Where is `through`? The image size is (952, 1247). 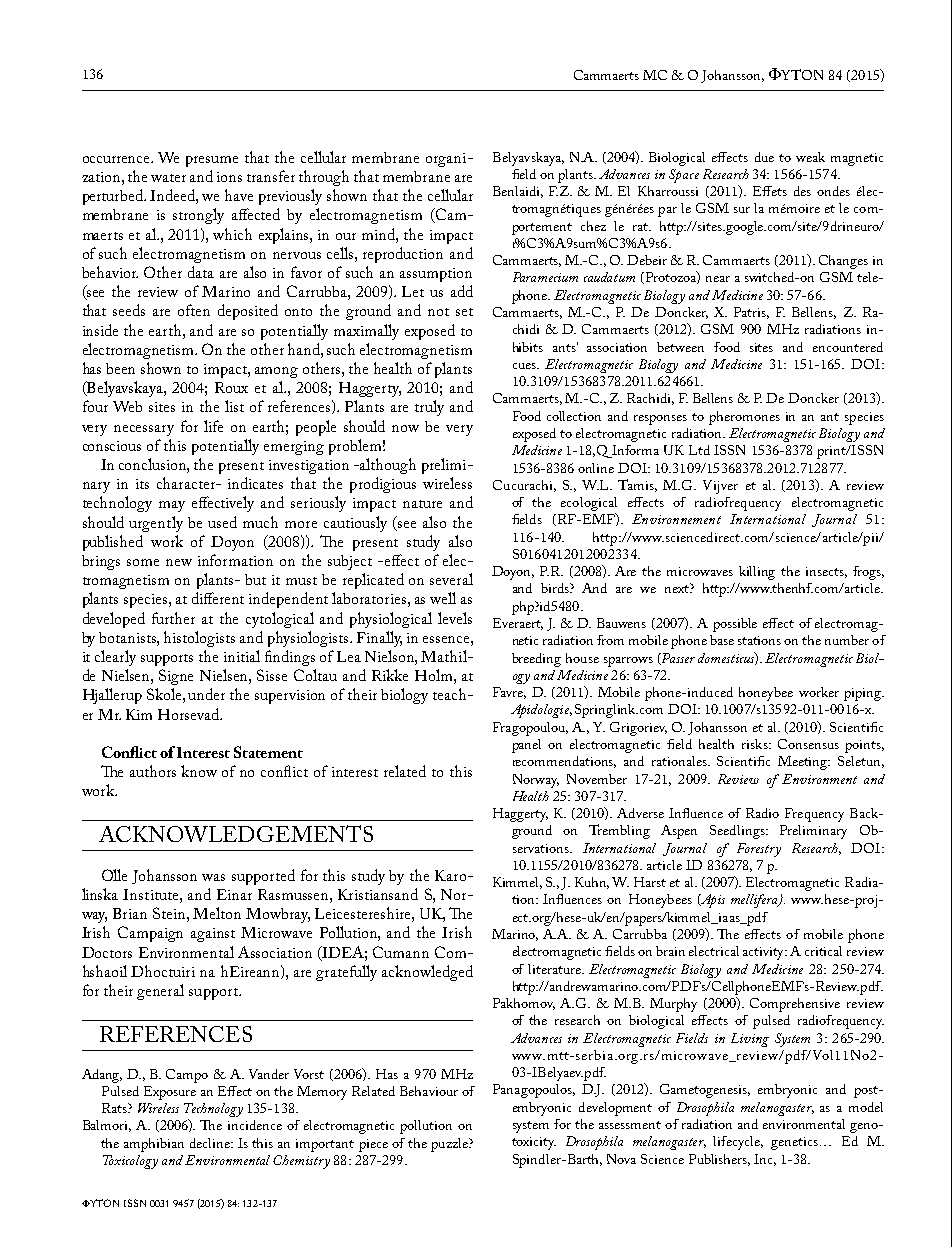 through is located at coordinates (324, 178).
